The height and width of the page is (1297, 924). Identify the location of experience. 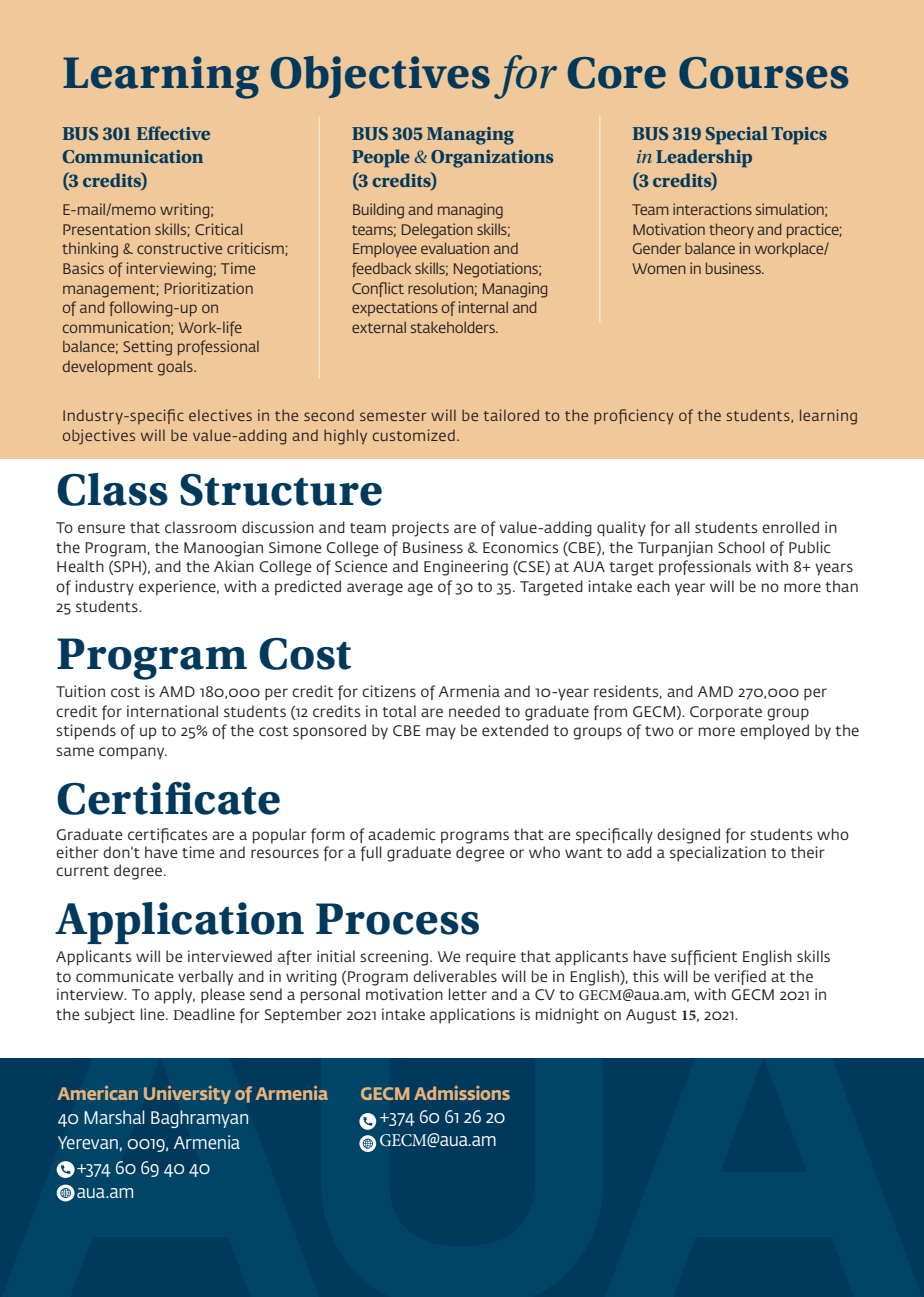
(178, 588).
